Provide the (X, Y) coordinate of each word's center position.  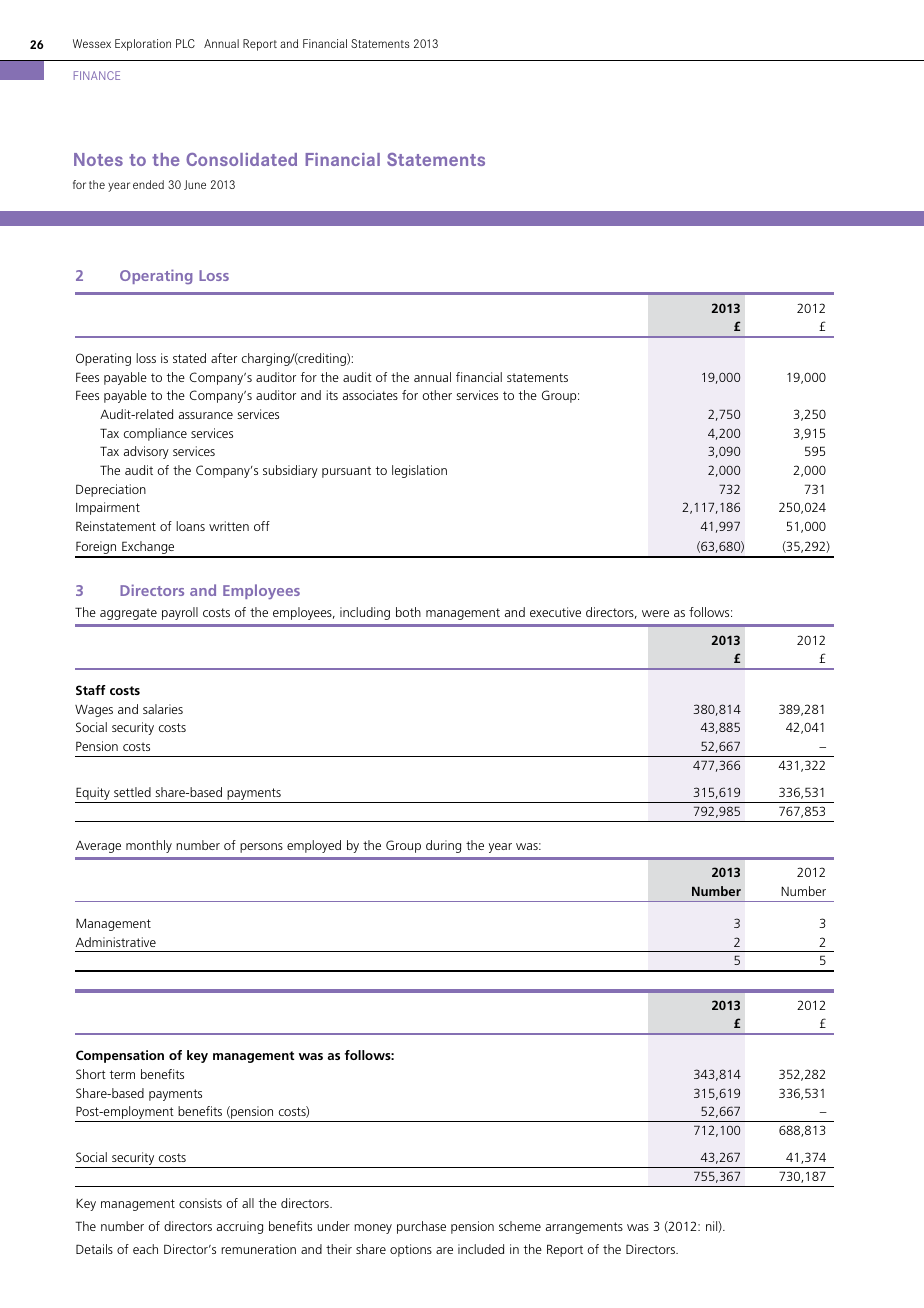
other (437, 395)
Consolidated (241, 159)
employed (314, 846)
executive (555, 612)
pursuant (346, 472)
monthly (149, 846)
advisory (146, 452)
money (373, 1229)
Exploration (143, 45)
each (145, 1249)
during (443, 846)
